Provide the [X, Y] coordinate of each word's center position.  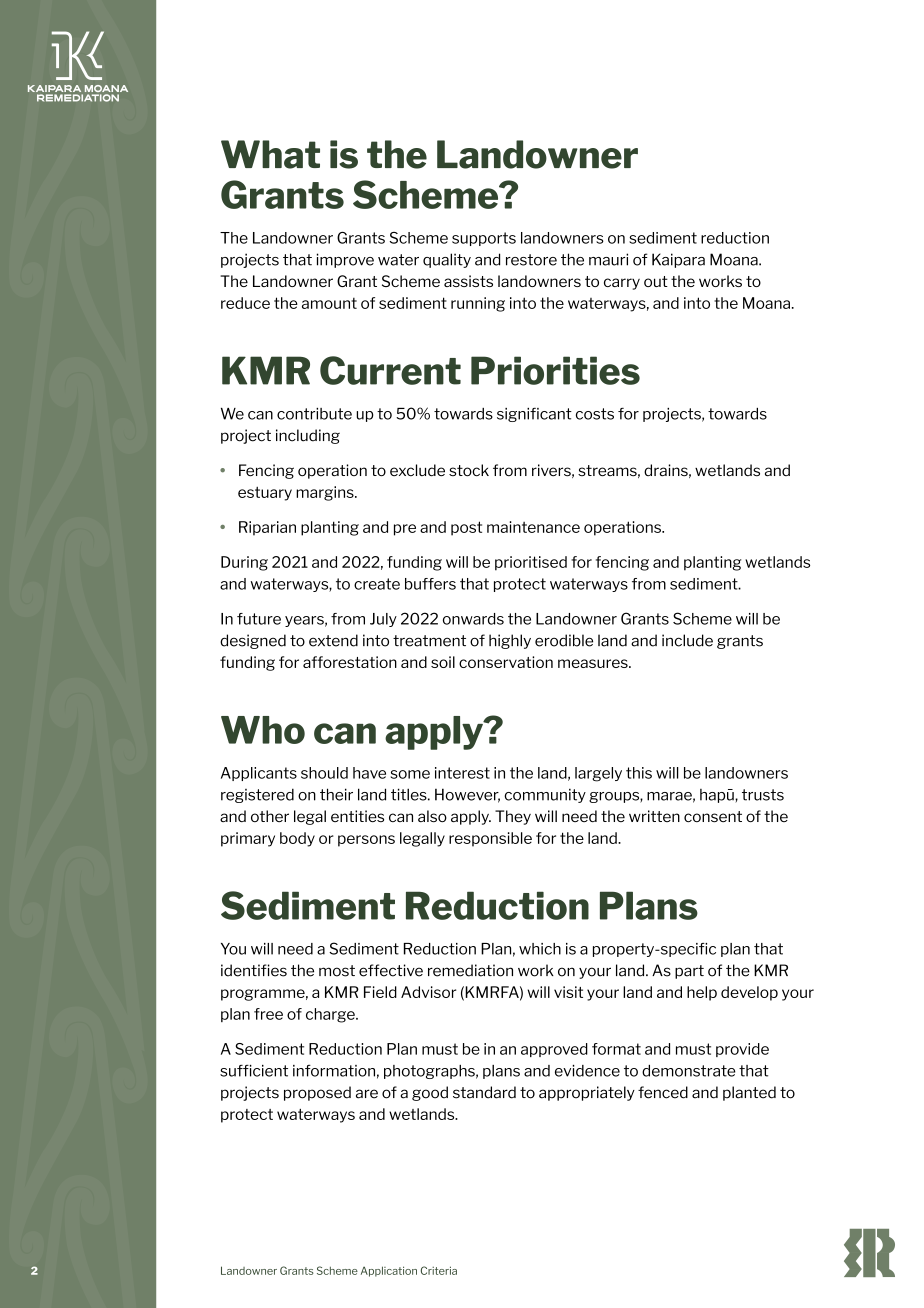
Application [389, 1271]
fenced [663, 1092]
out [656, 281]
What [270, 154]
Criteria [439, 1270]
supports [484, 239]
